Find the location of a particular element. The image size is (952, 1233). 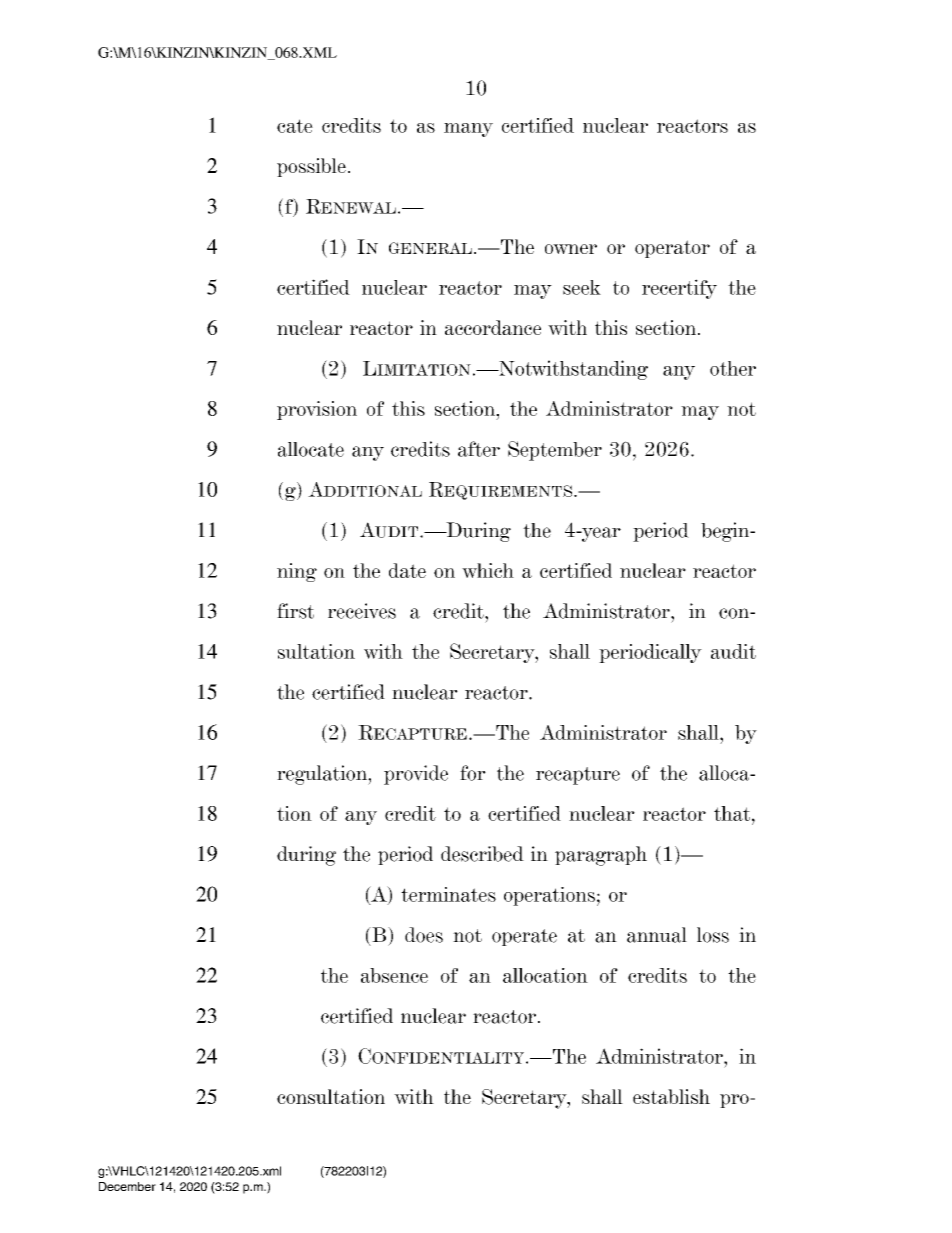

many is located at coordinates (468, 130).
